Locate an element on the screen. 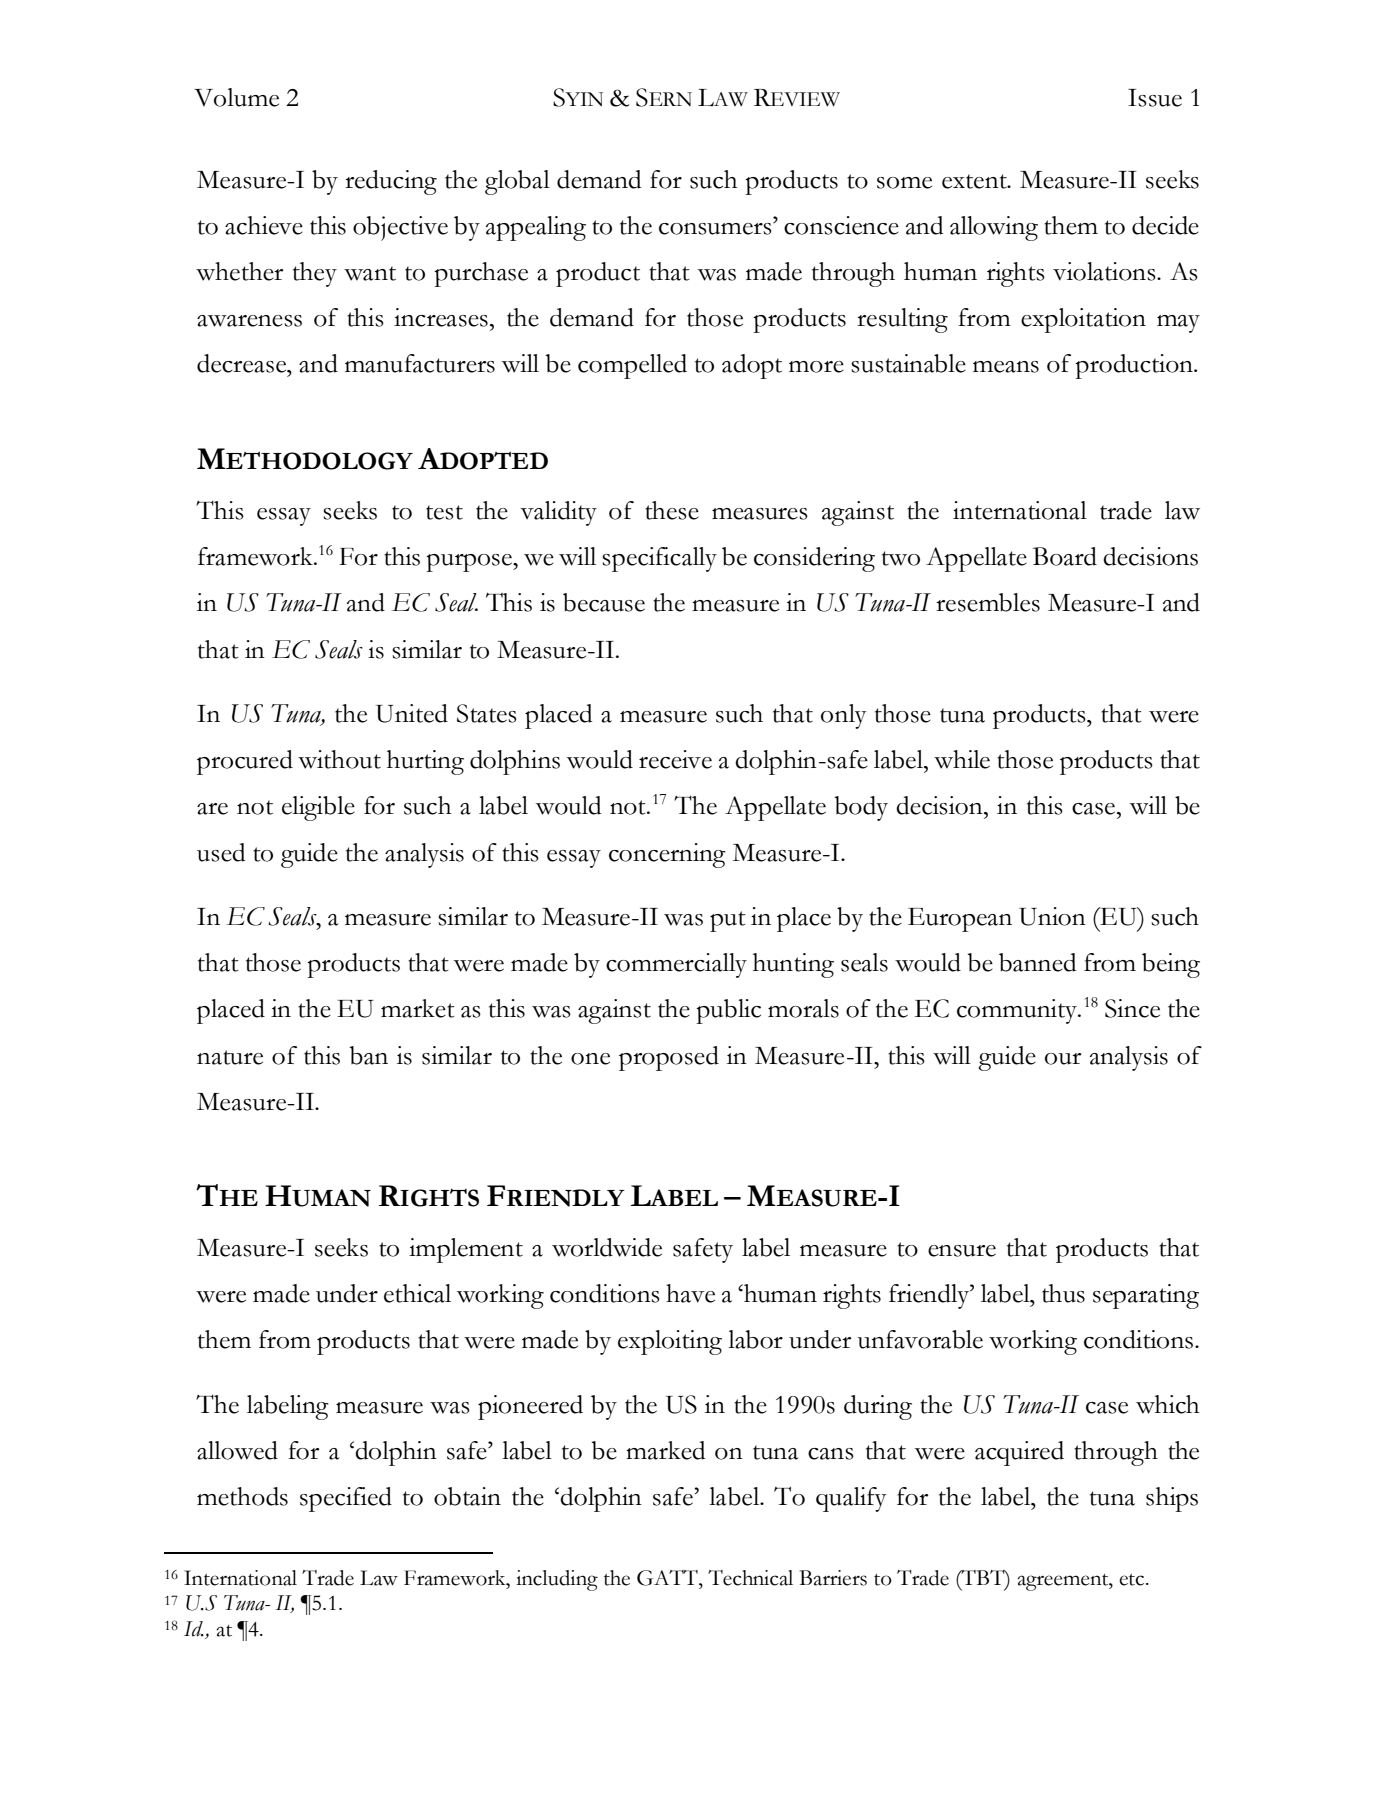  purpose is located at coordinates (470, 563).
